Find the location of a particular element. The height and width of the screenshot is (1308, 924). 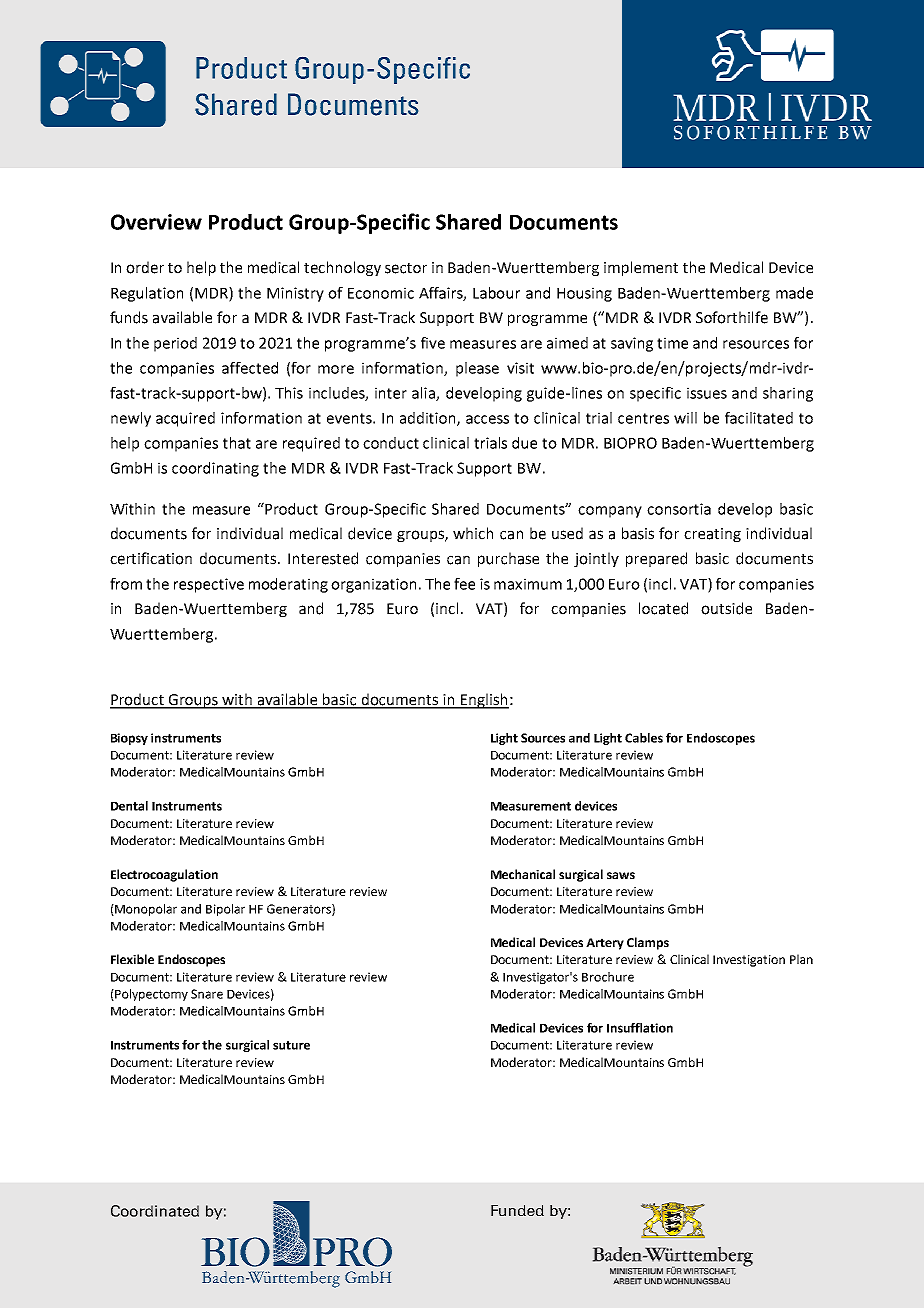

fee is located at coordinates (464, 584).
